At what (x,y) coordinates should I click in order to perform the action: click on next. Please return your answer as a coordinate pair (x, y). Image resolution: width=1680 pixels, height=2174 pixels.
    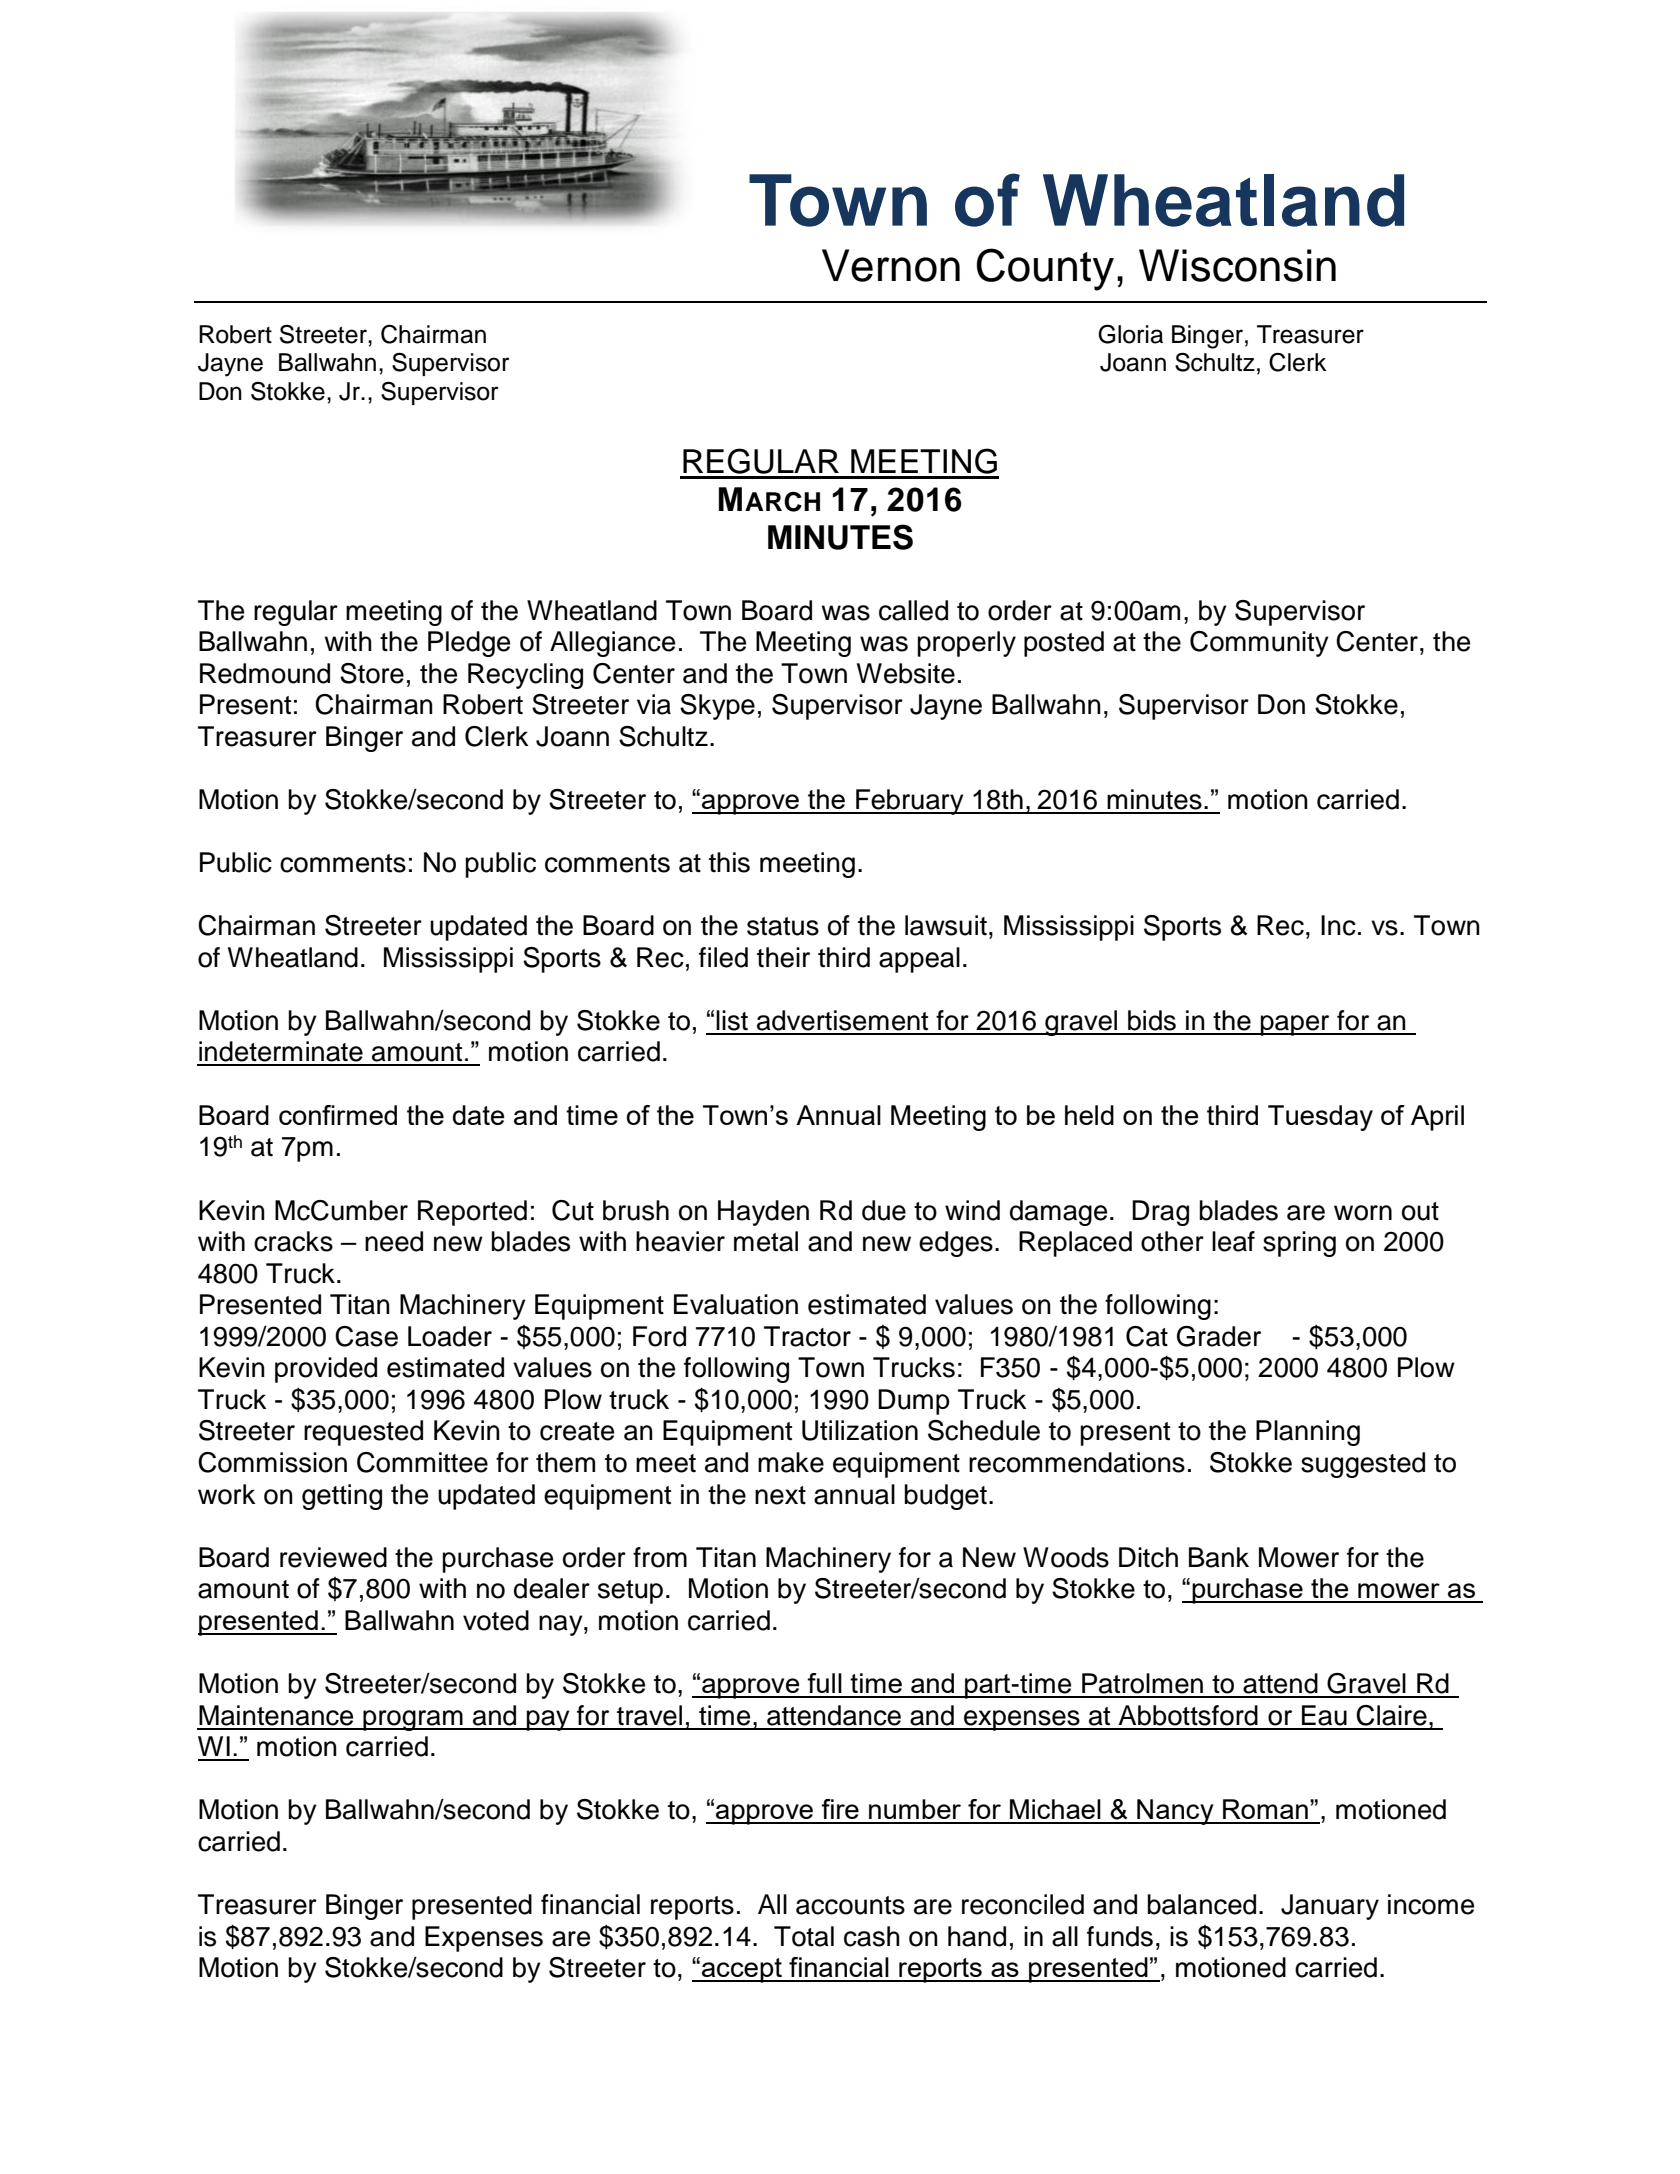
    Looking at the image, I should click on (780, 1495).
